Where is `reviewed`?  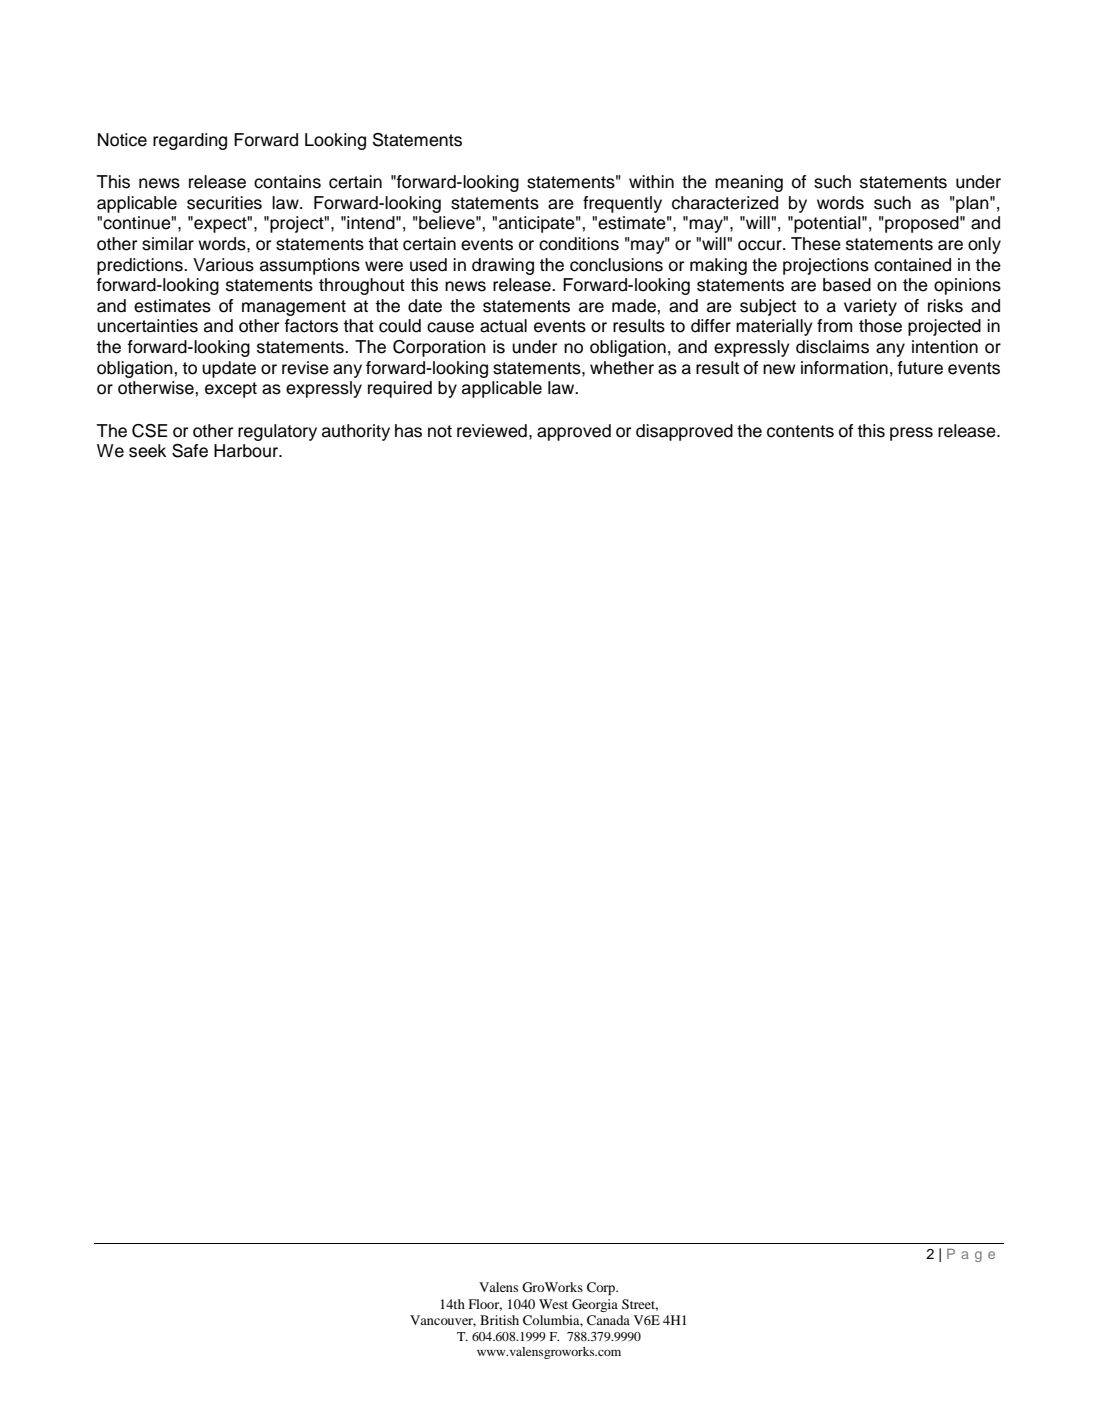 reviewed is located at coordinates (492, 431).
